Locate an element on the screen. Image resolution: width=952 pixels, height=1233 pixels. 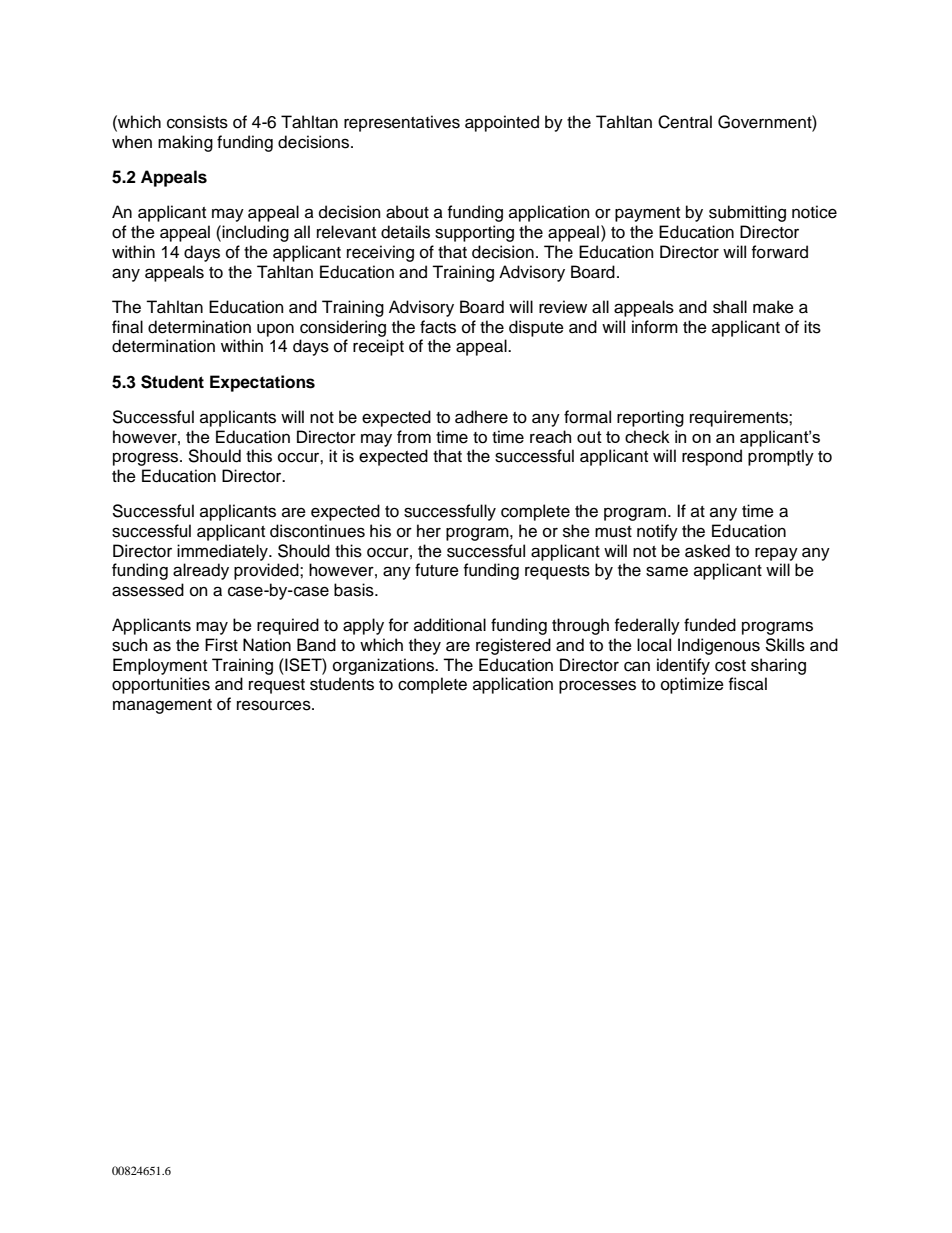
appointed is located at coordinates (502, 123).
